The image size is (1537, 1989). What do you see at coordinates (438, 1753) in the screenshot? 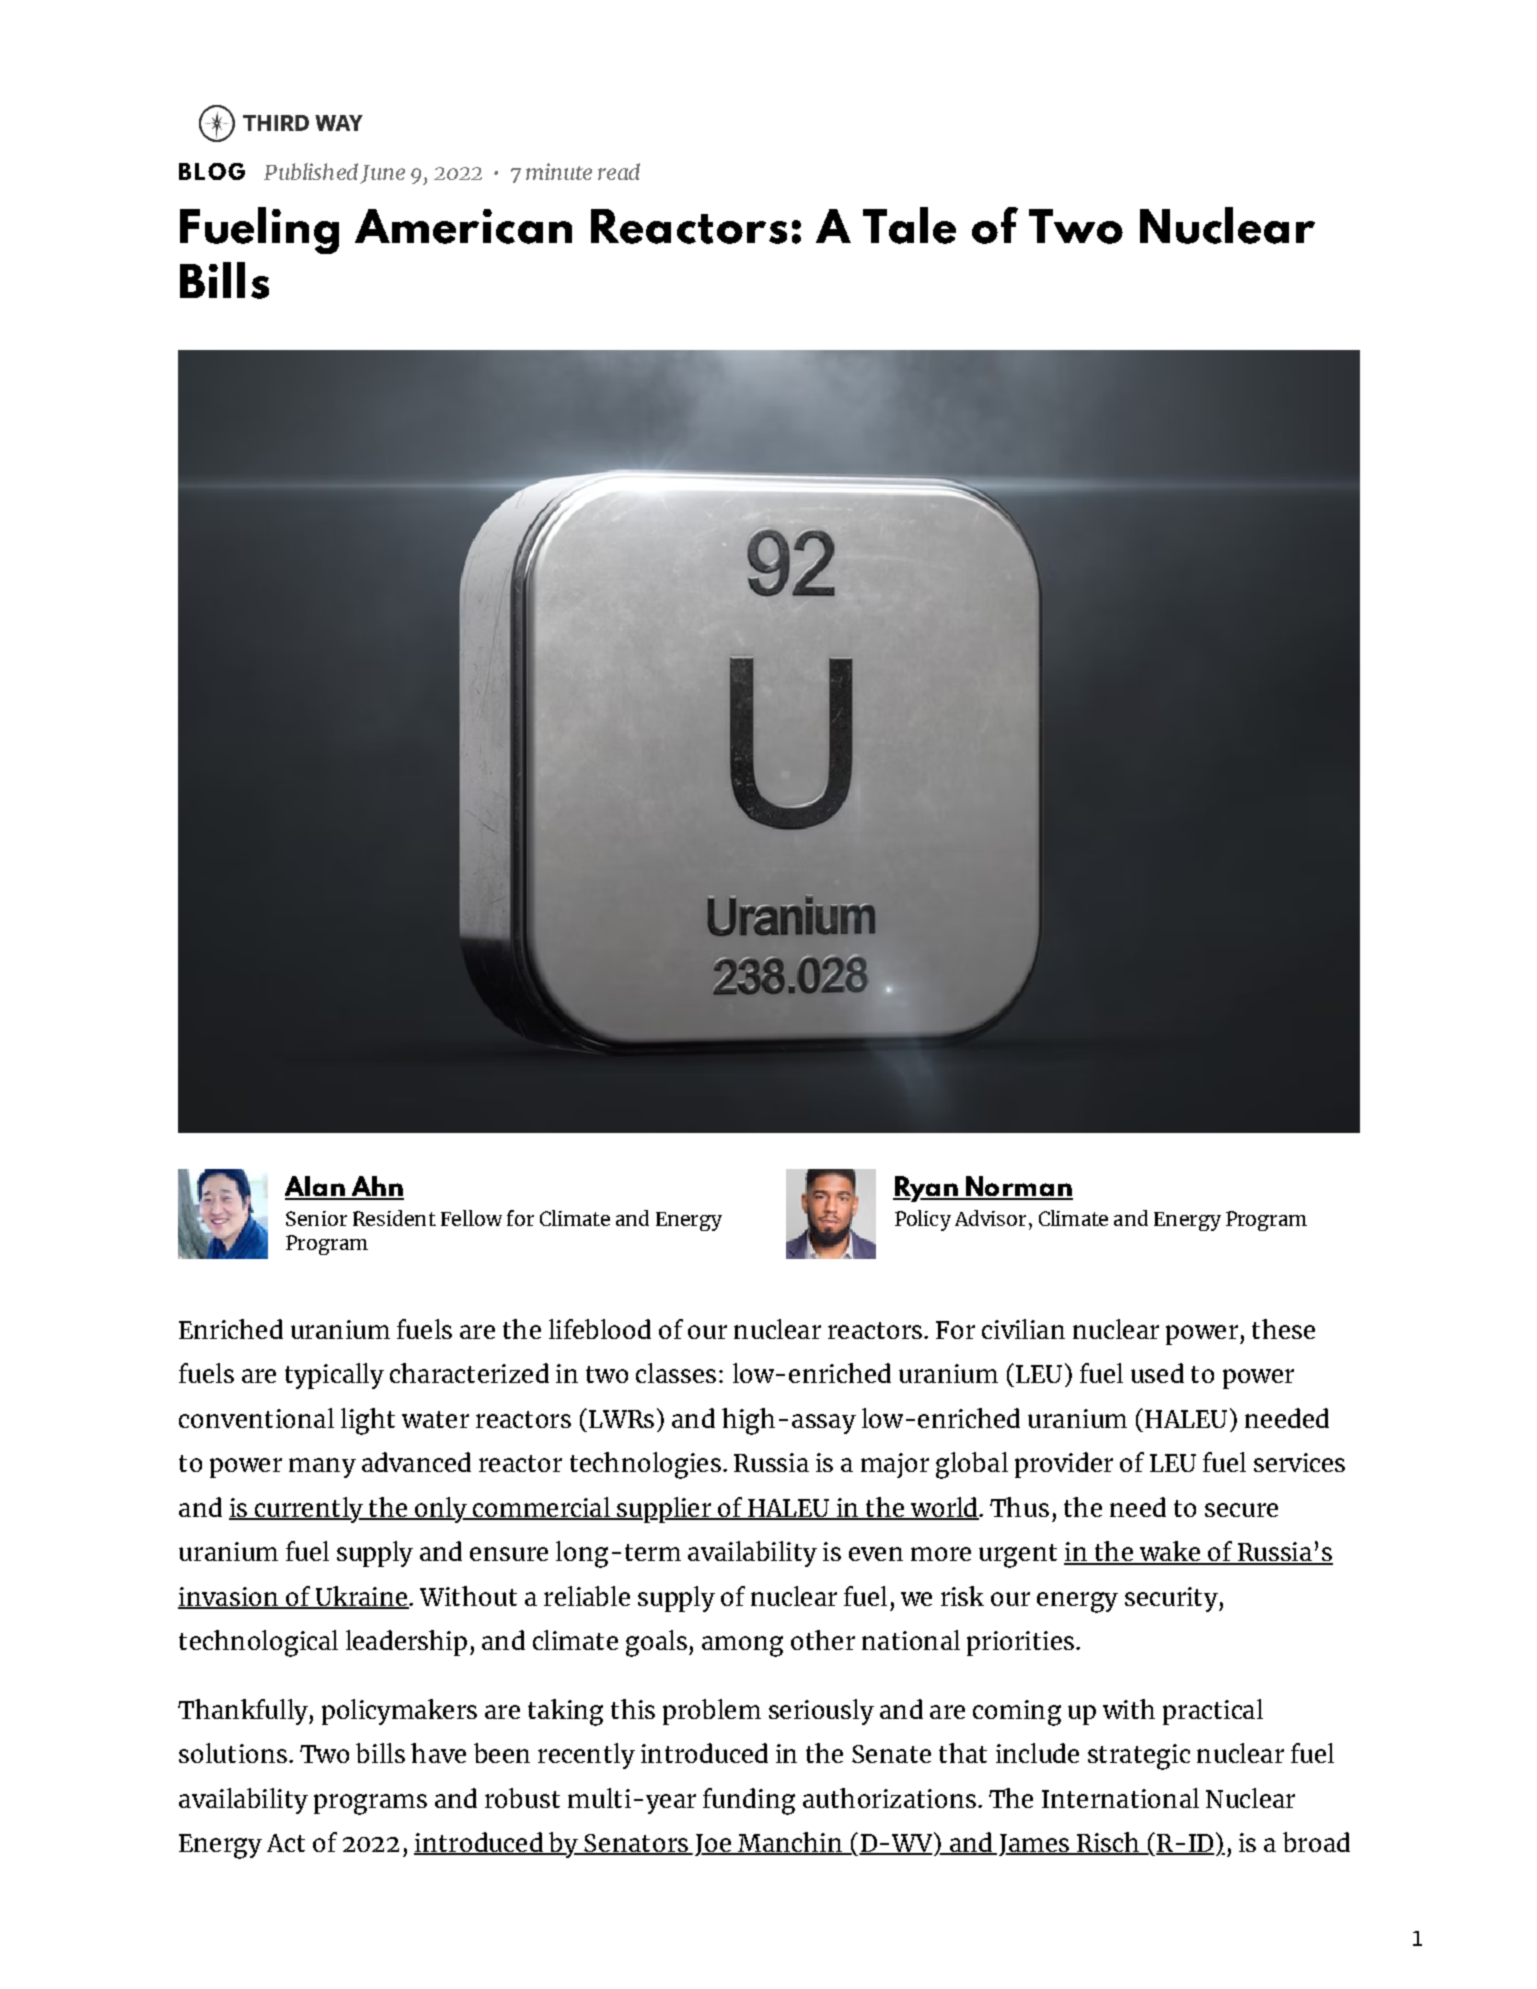
I see `have` at bounding box center [438, 1753].
